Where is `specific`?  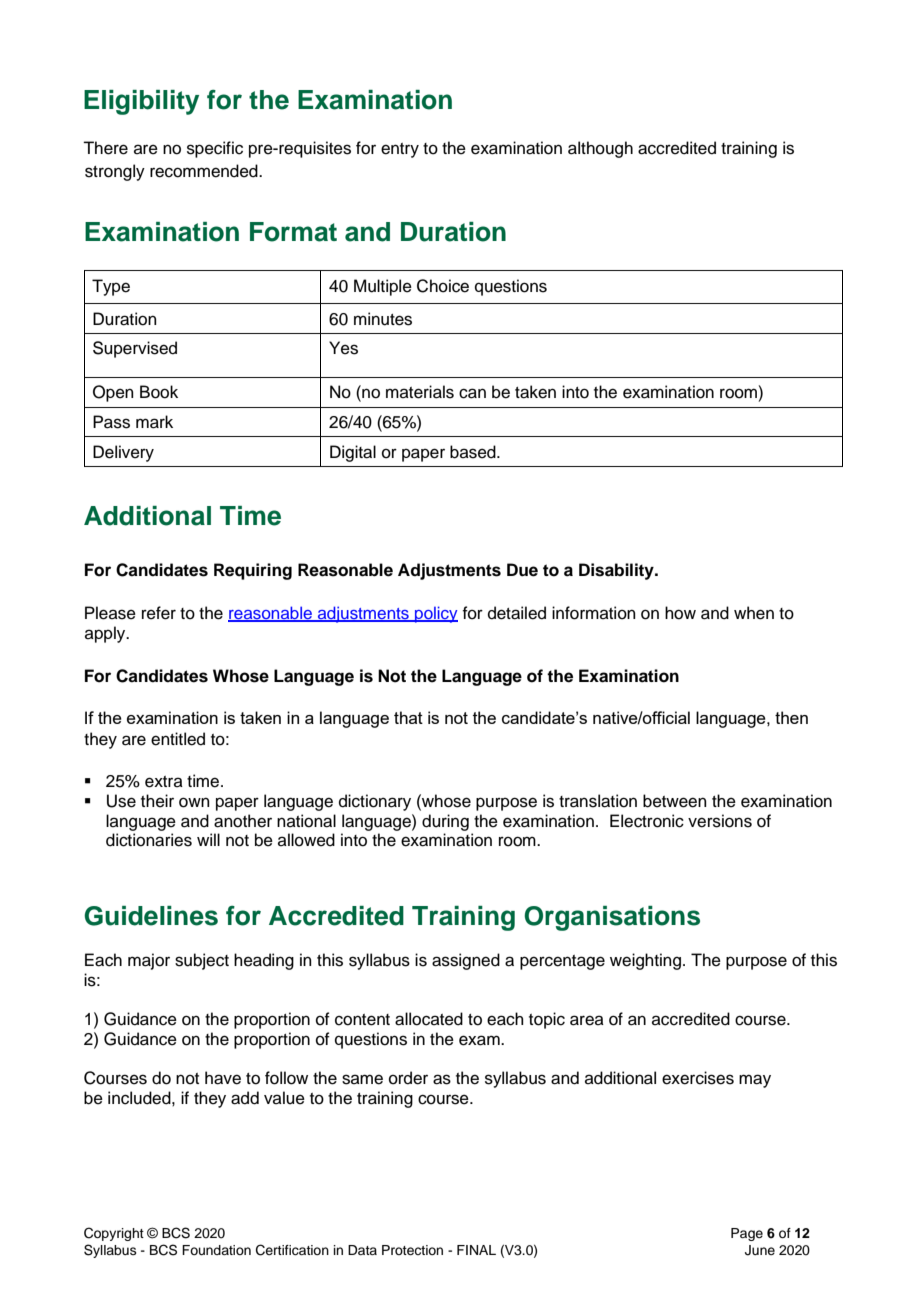
specific is located at coordinates (215, 149).
